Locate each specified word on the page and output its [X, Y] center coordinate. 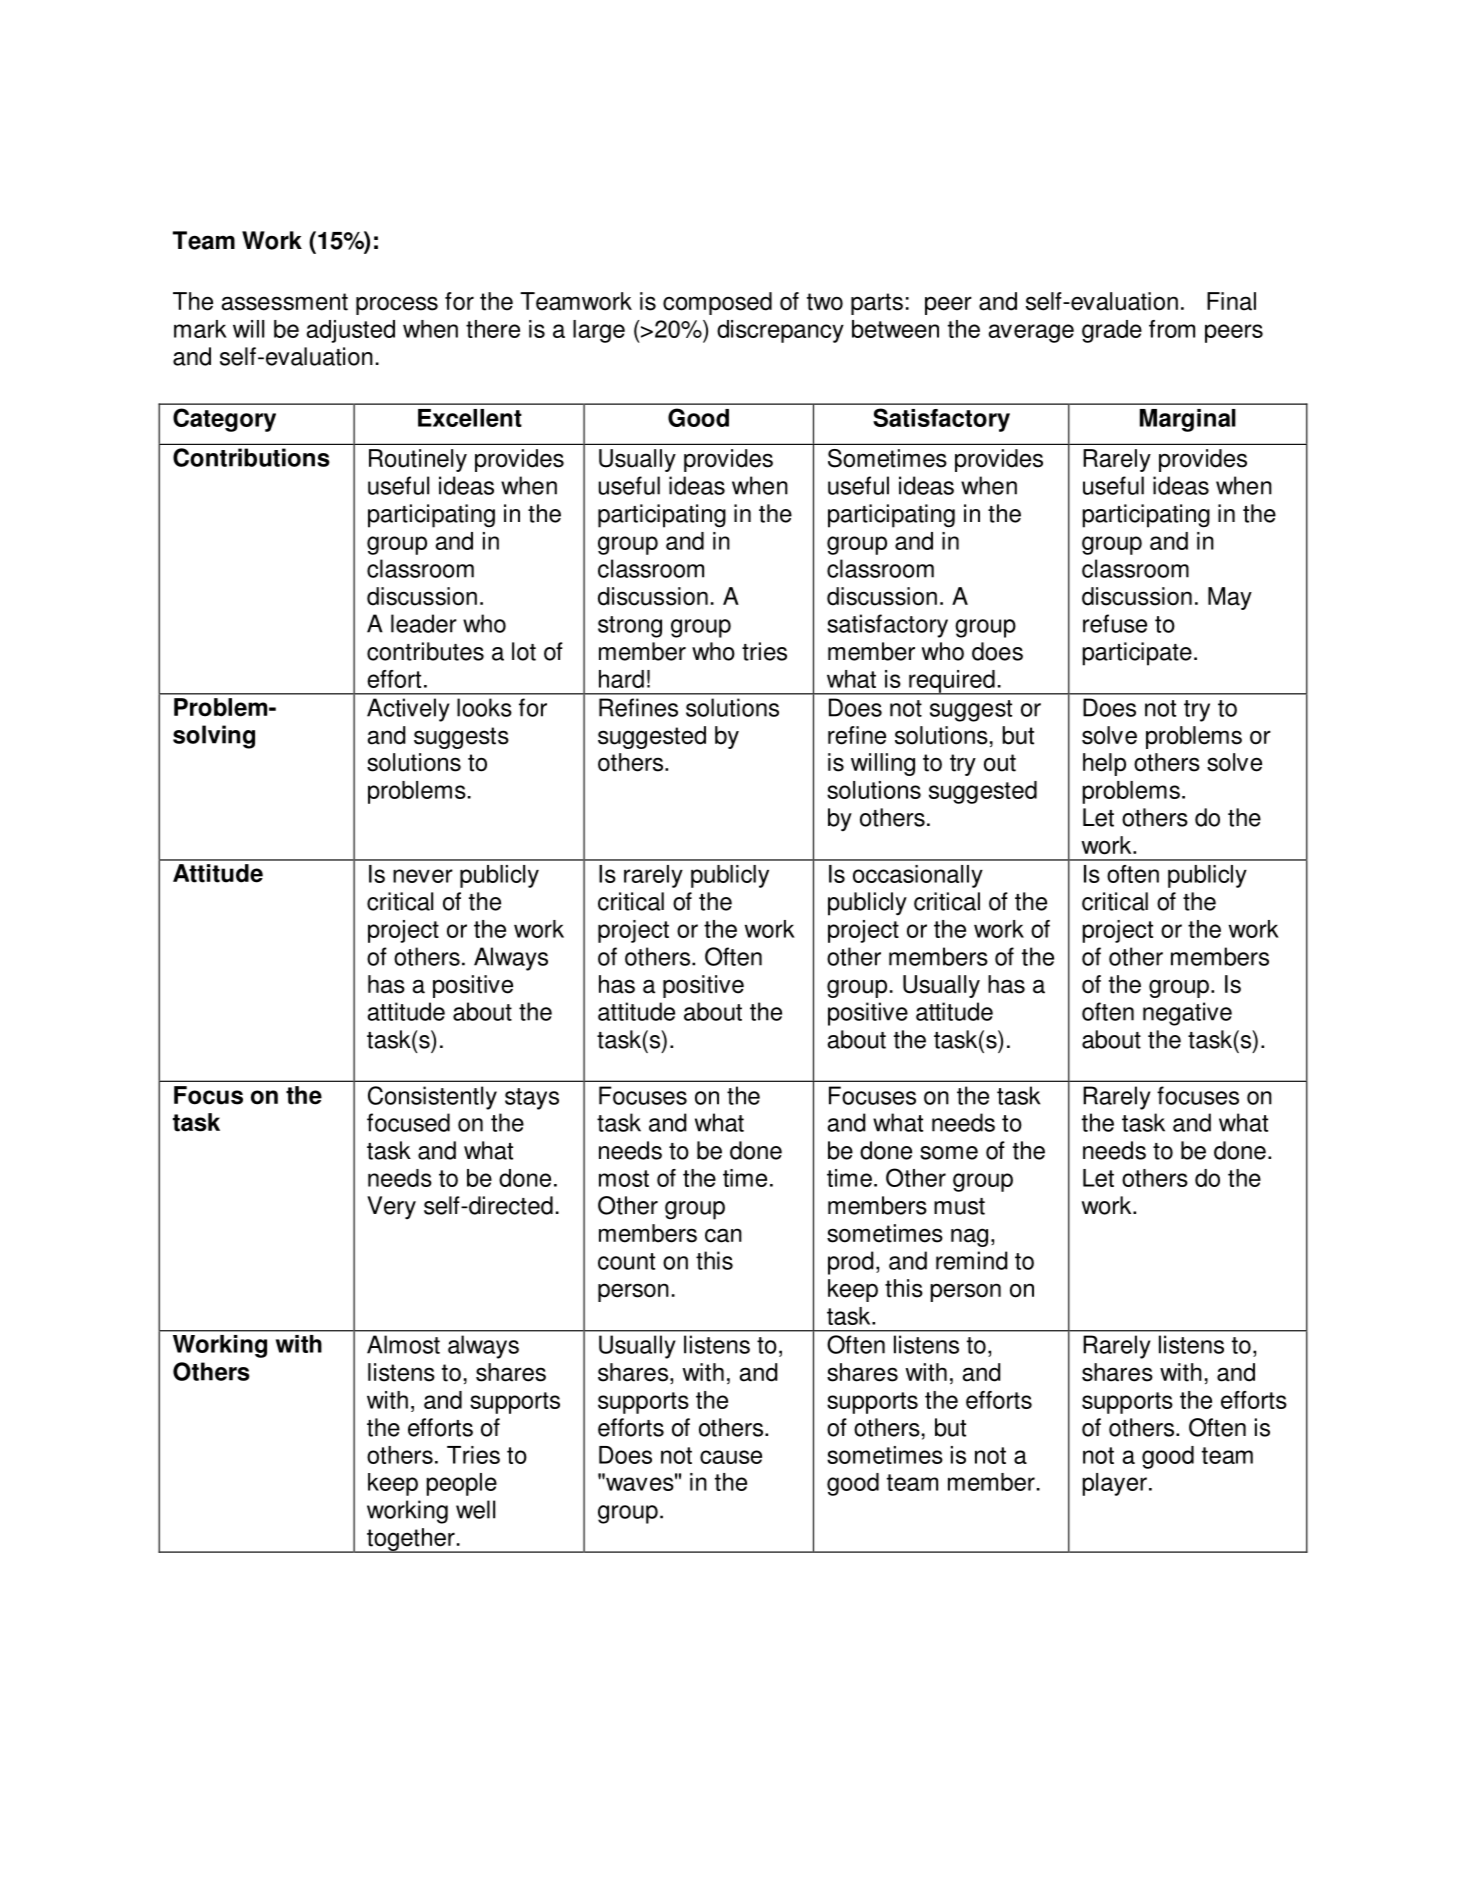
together [411, 1540]
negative [1187, 1014]
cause [731, 1457]
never [423, 876]
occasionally [918, 876]
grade [1112, 331]
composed [717, 303]
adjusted [351, 331]
